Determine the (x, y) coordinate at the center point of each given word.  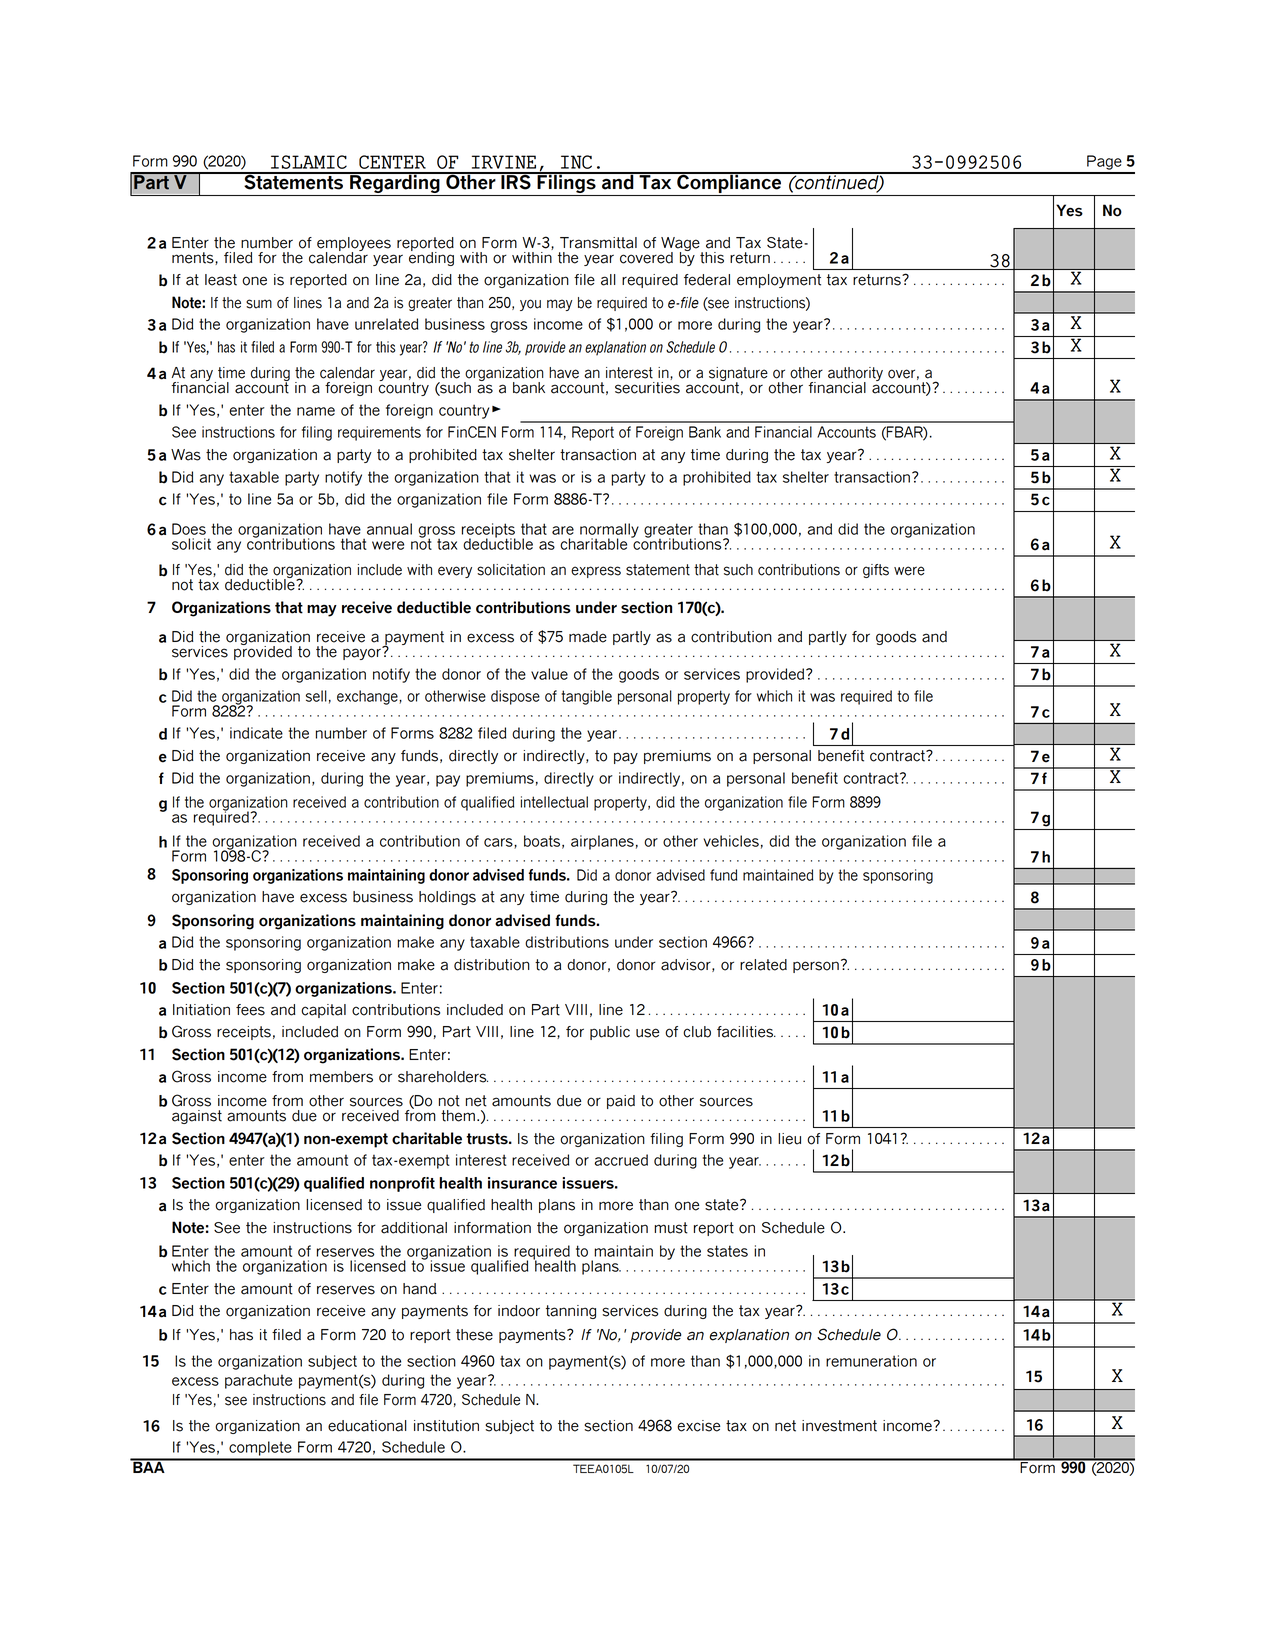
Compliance (729, 184)
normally (609, 531)
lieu (789, 1139)
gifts (876, 571)
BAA (149, 1466)
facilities (746, 1032)
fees (250, 1010)
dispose (515, 697)
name (316, 411)
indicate (256, 733)
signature (738, 375)
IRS (516, 181)
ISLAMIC (309, 162)
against (197, 1117)
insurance (522, 1183)
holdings (447, 898)
